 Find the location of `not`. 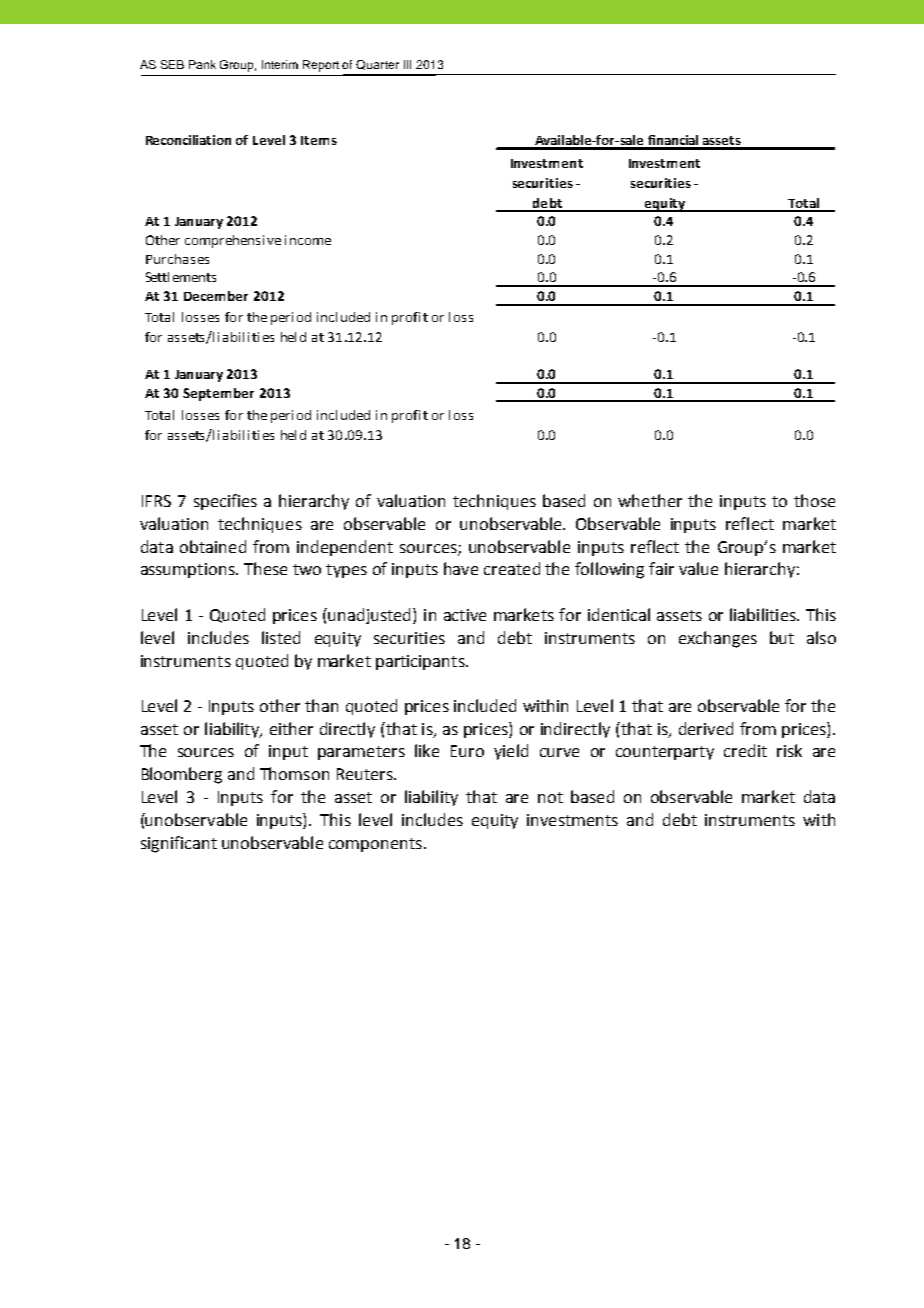

not is located at coordinates (550, 797).
